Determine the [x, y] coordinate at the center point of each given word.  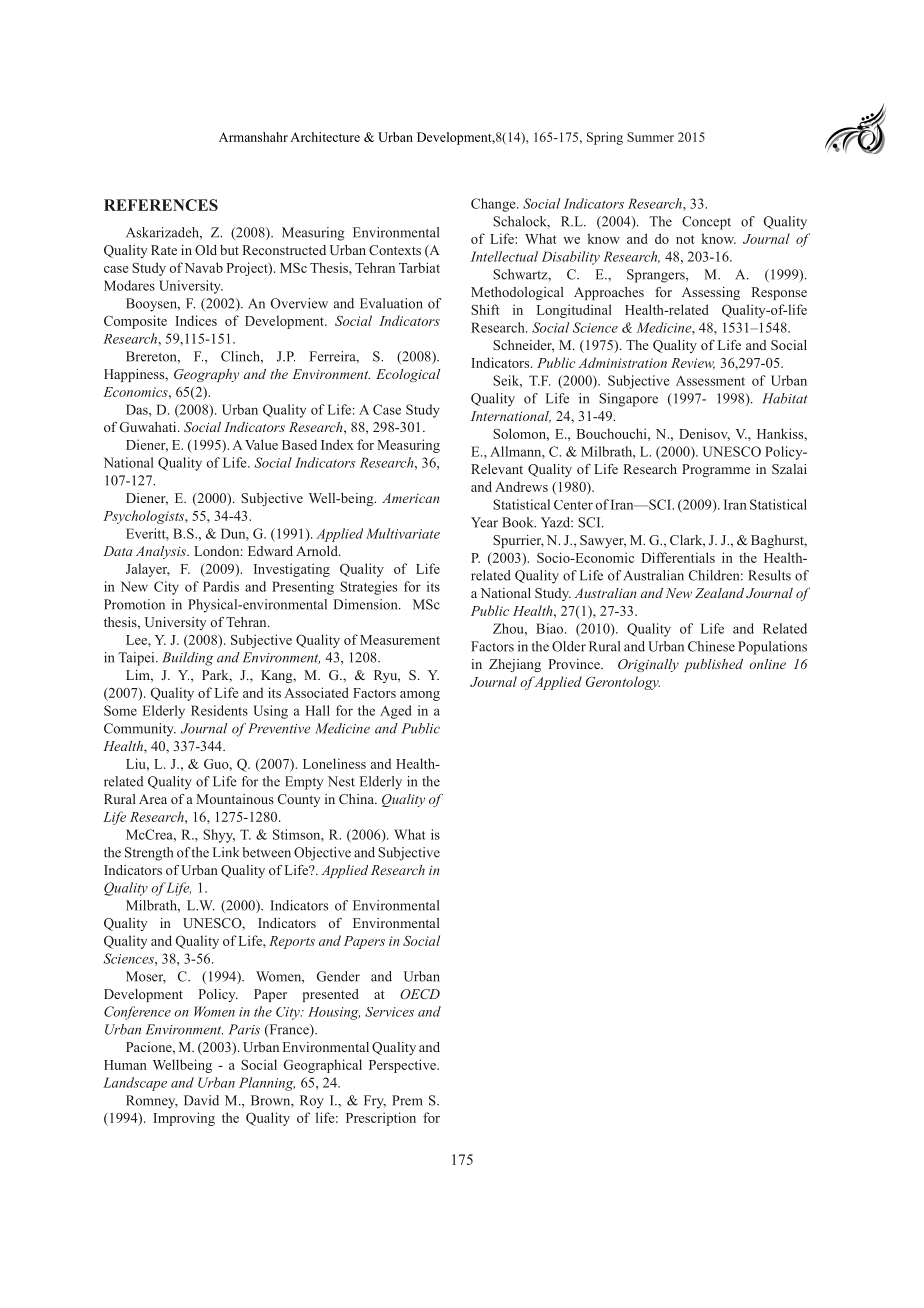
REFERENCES [161, 205]
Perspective [403, 1066]
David [201, 1100]
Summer [650, 137]
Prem [407, 1100]
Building [188, 659]
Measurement [400, 640]
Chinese [711, 646]
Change [494, 205]
